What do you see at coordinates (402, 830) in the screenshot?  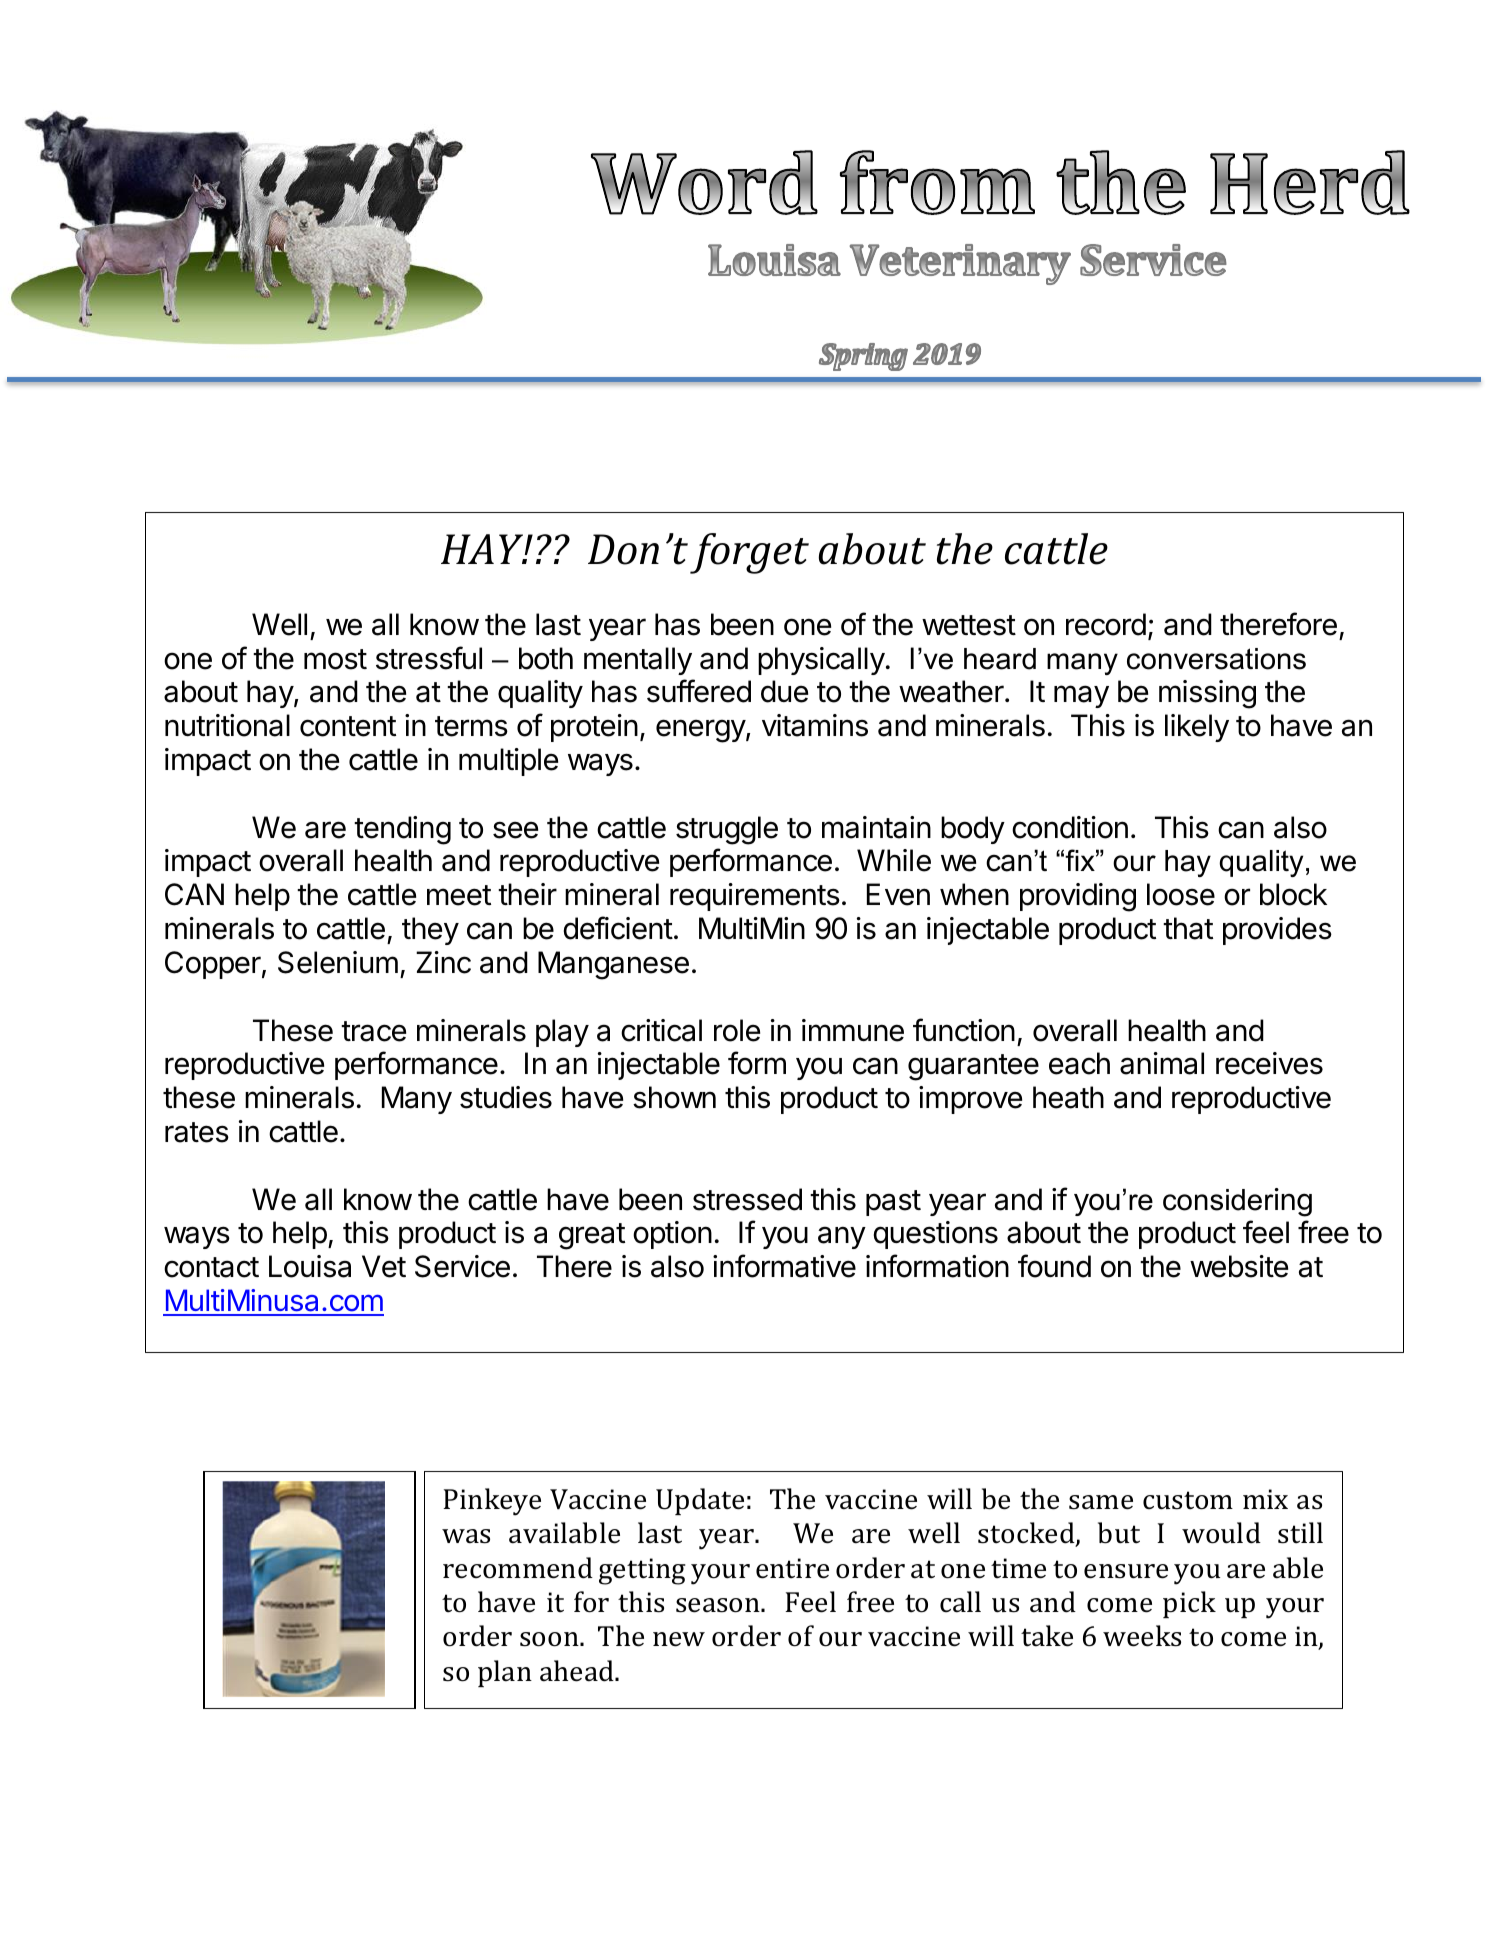 I see `tending` at bounding box center [402, 830].
